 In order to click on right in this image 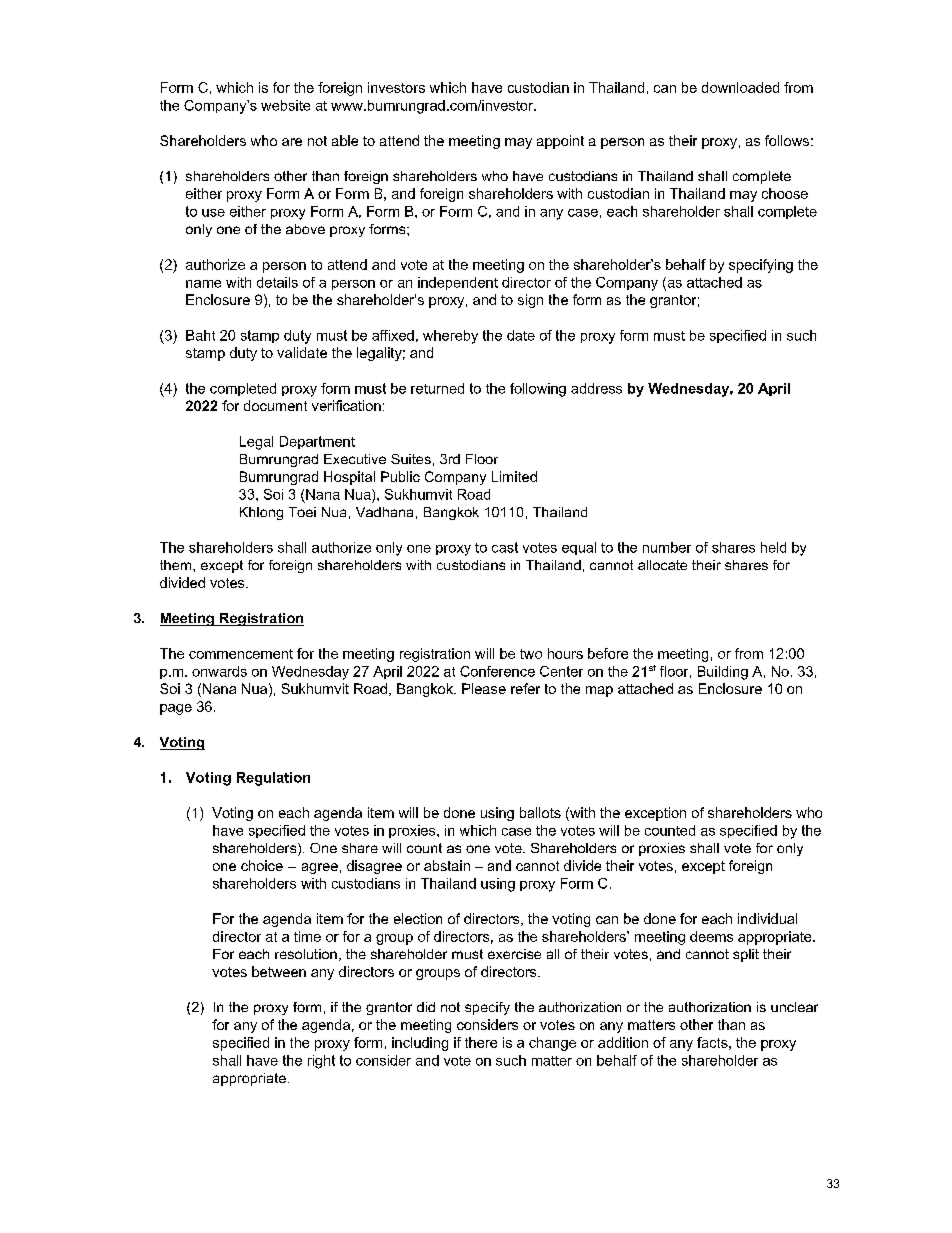, I will do `click(321, 1062)`.
